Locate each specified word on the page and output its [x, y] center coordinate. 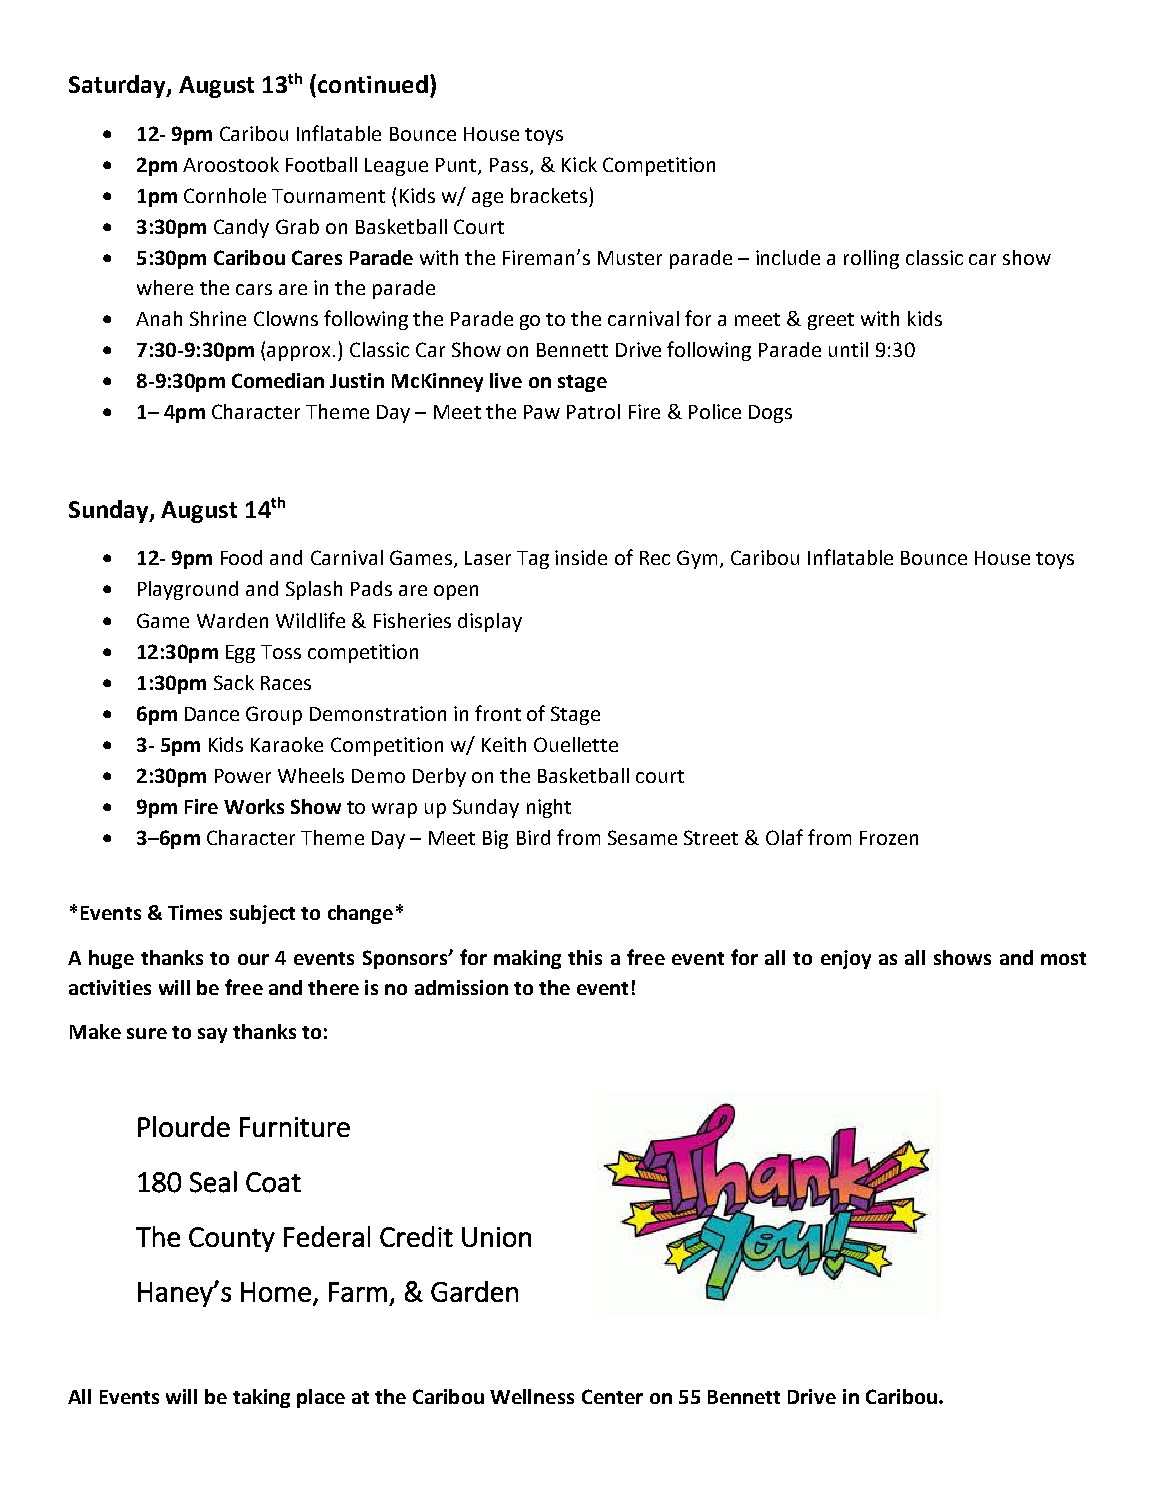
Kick [579, 164]
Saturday [118, 86]
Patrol [593, 411]
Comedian [278, 380]
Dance [212, 714]
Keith [504, 744]
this [585, 957]
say [212, 1035]
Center [612, 1396]
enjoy [846, 959]
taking [261, 1398]
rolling [871, 259]
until [848, 349]
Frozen [889, 838]
